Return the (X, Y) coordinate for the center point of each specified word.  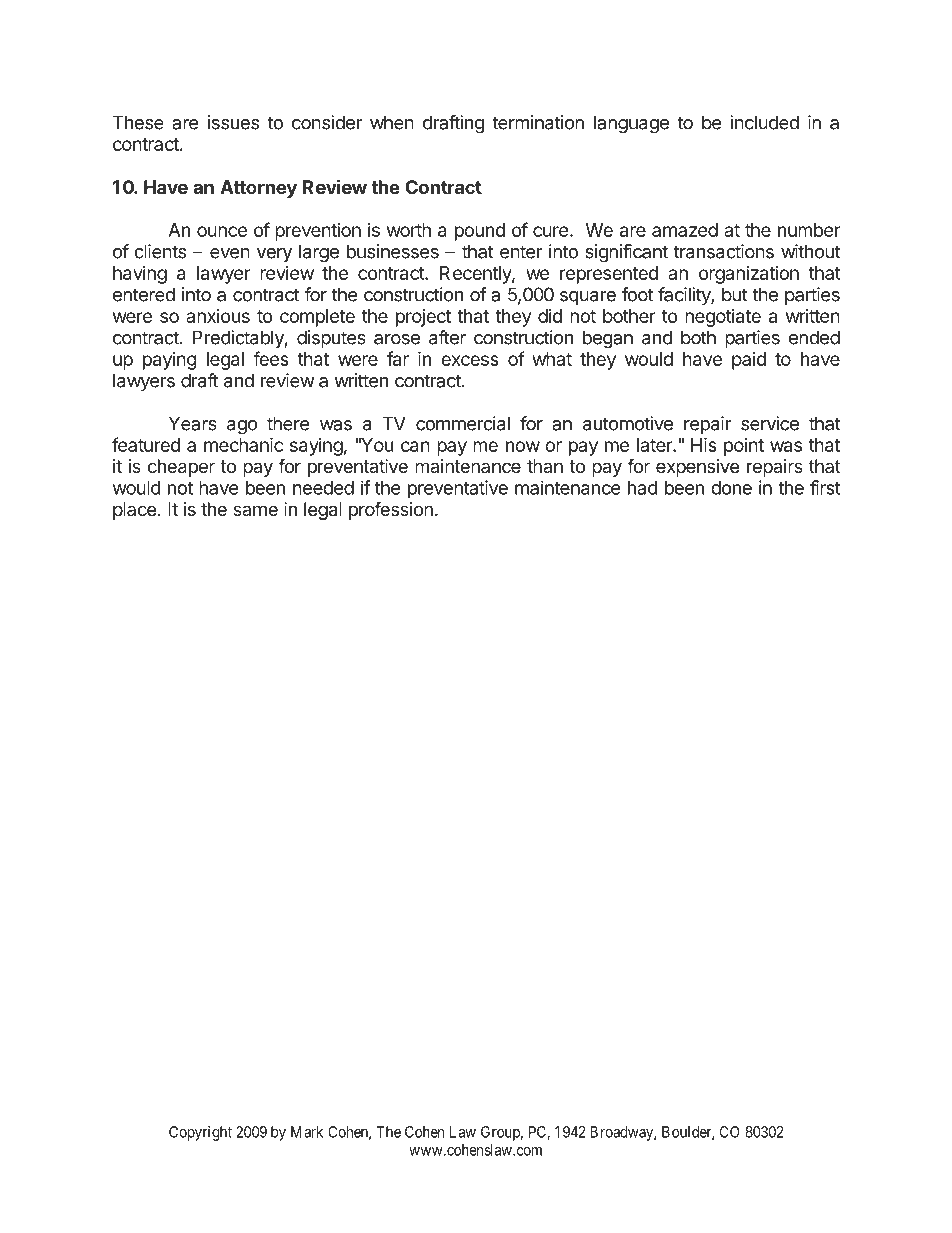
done (731, 488)
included (764, 122)
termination (538, 122)
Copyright (200, 1133)
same (255, 510)
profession (391, 510)
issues (233, 122)
